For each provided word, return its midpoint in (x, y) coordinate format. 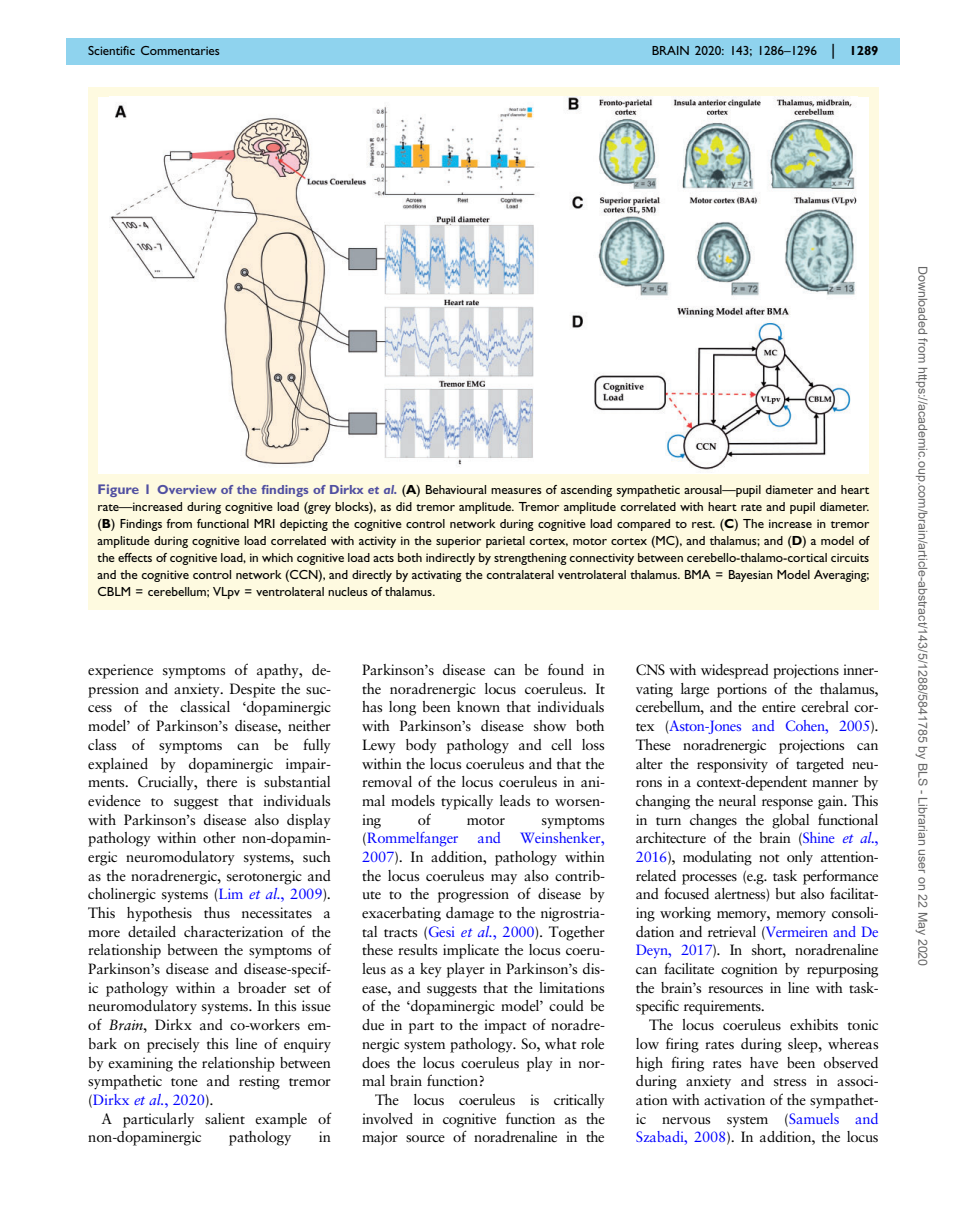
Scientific (111, 50)
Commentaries (180, 50)
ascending (586, 491)
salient (225, 1118)
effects (135, 557)
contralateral (520, 574)
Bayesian (751, 576)
